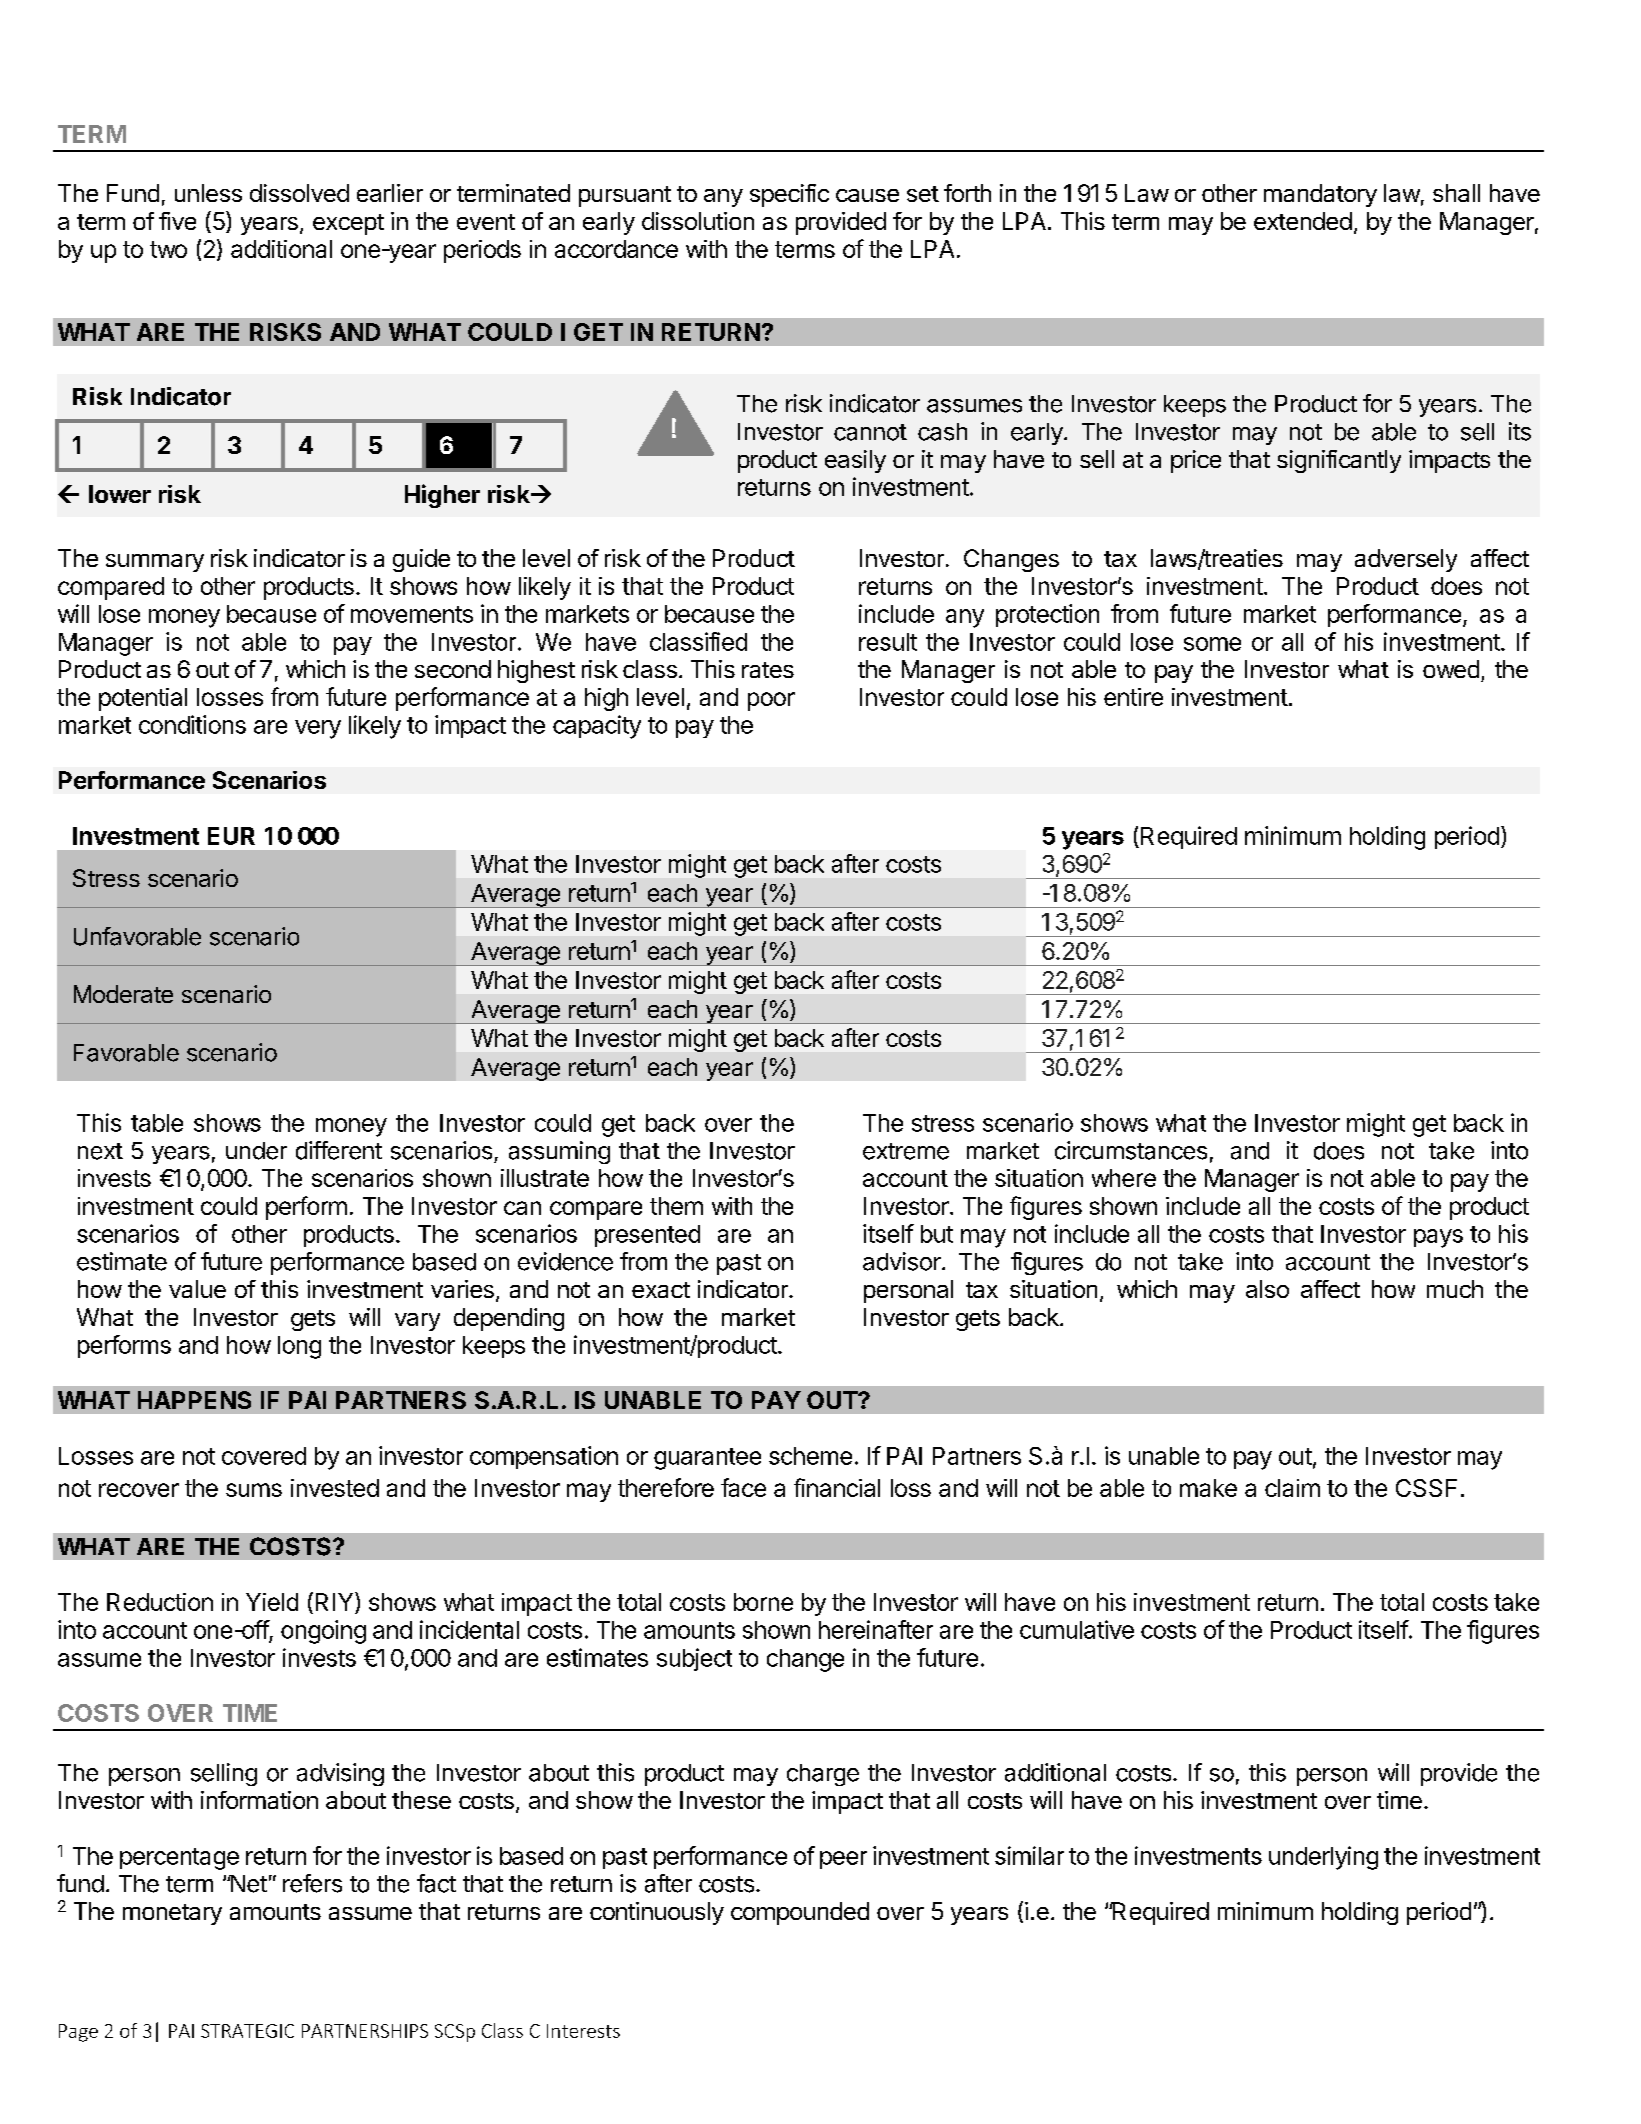  I want to click on borne, so click(763, 1602).
